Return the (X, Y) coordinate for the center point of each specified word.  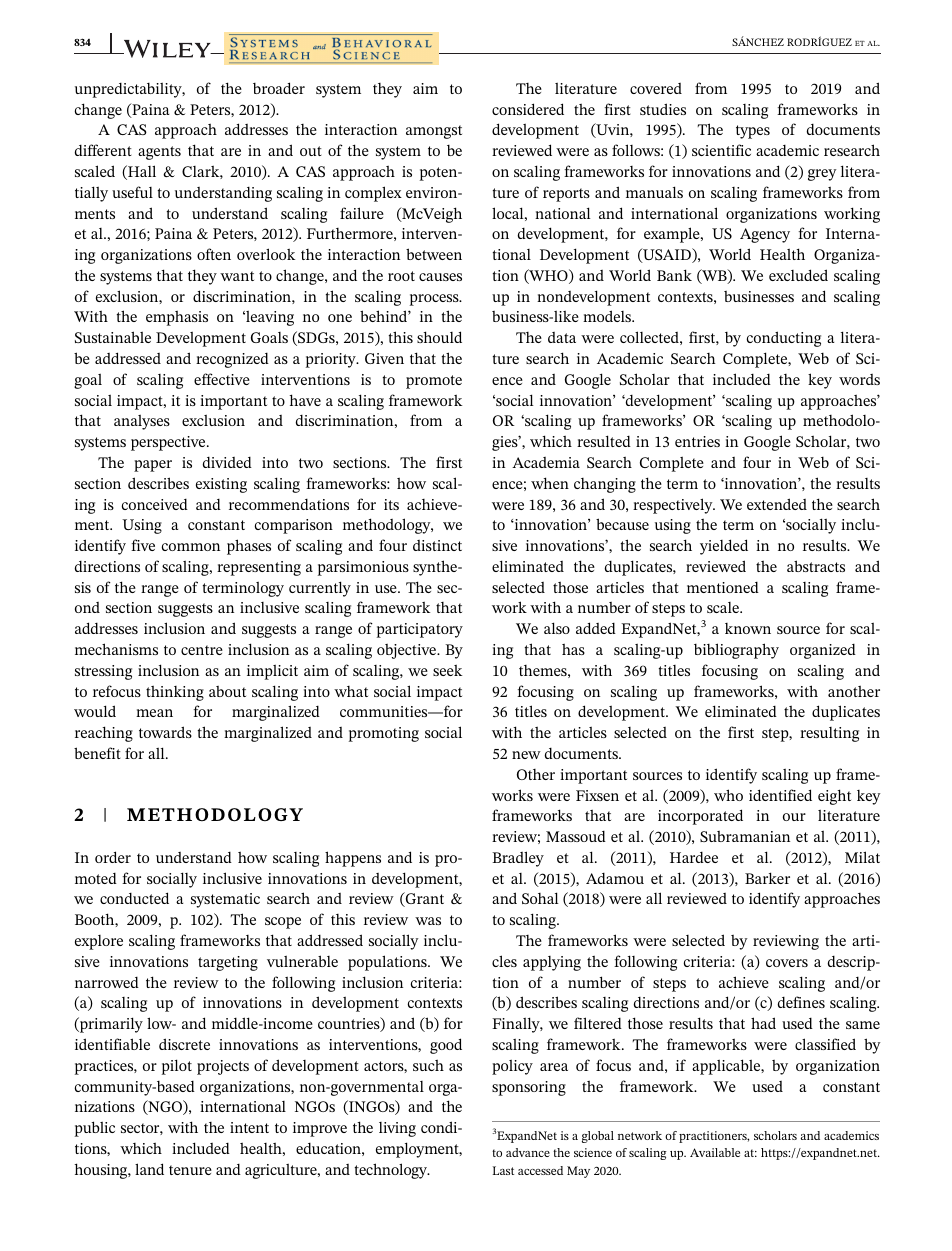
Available (715, 1152)
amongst (434, 132)
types (753, 132)
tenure (190, 1170)
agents (159, 153)
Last (503, 1170)
